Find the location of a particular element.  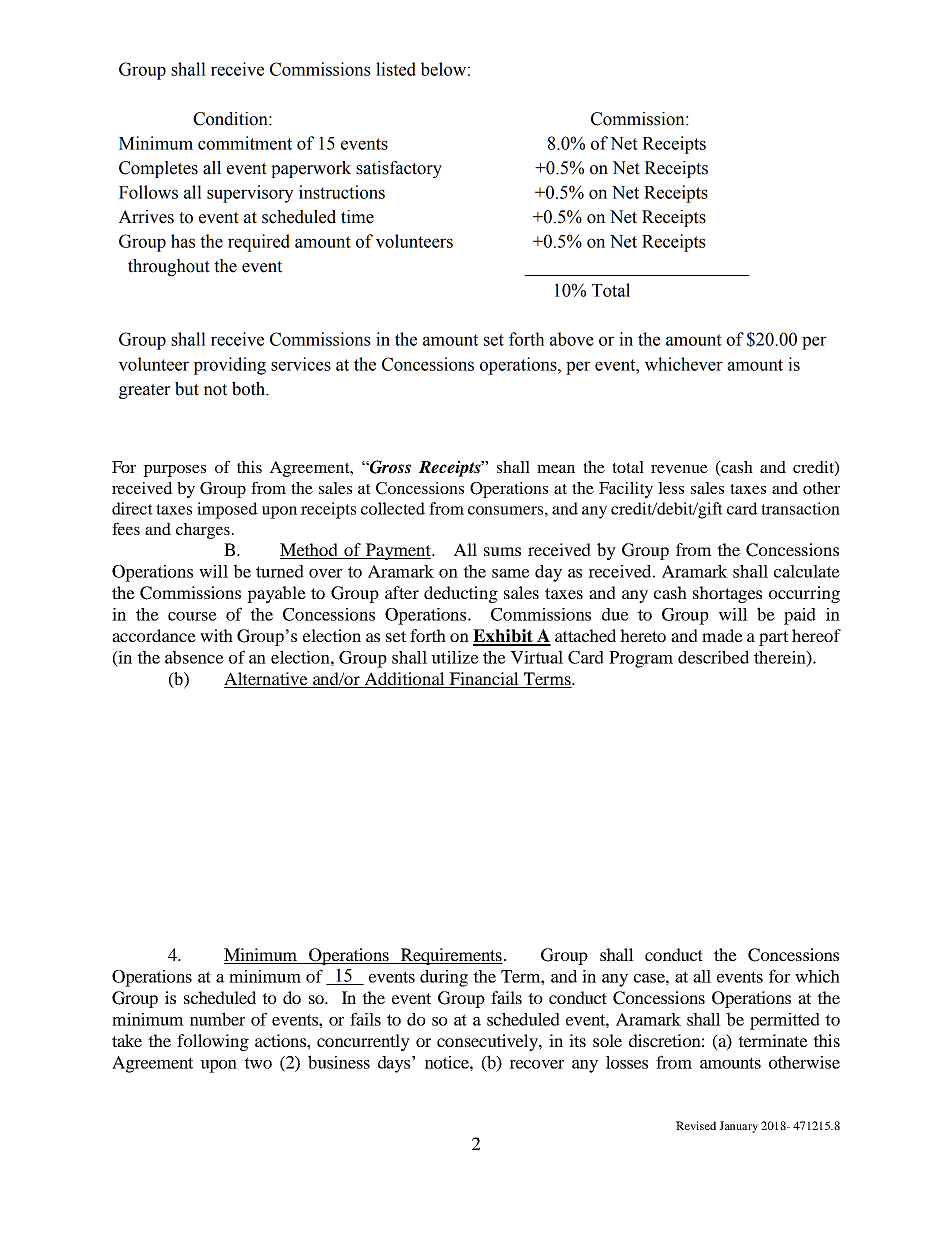

Financial is located at coordinates (484, 680).
